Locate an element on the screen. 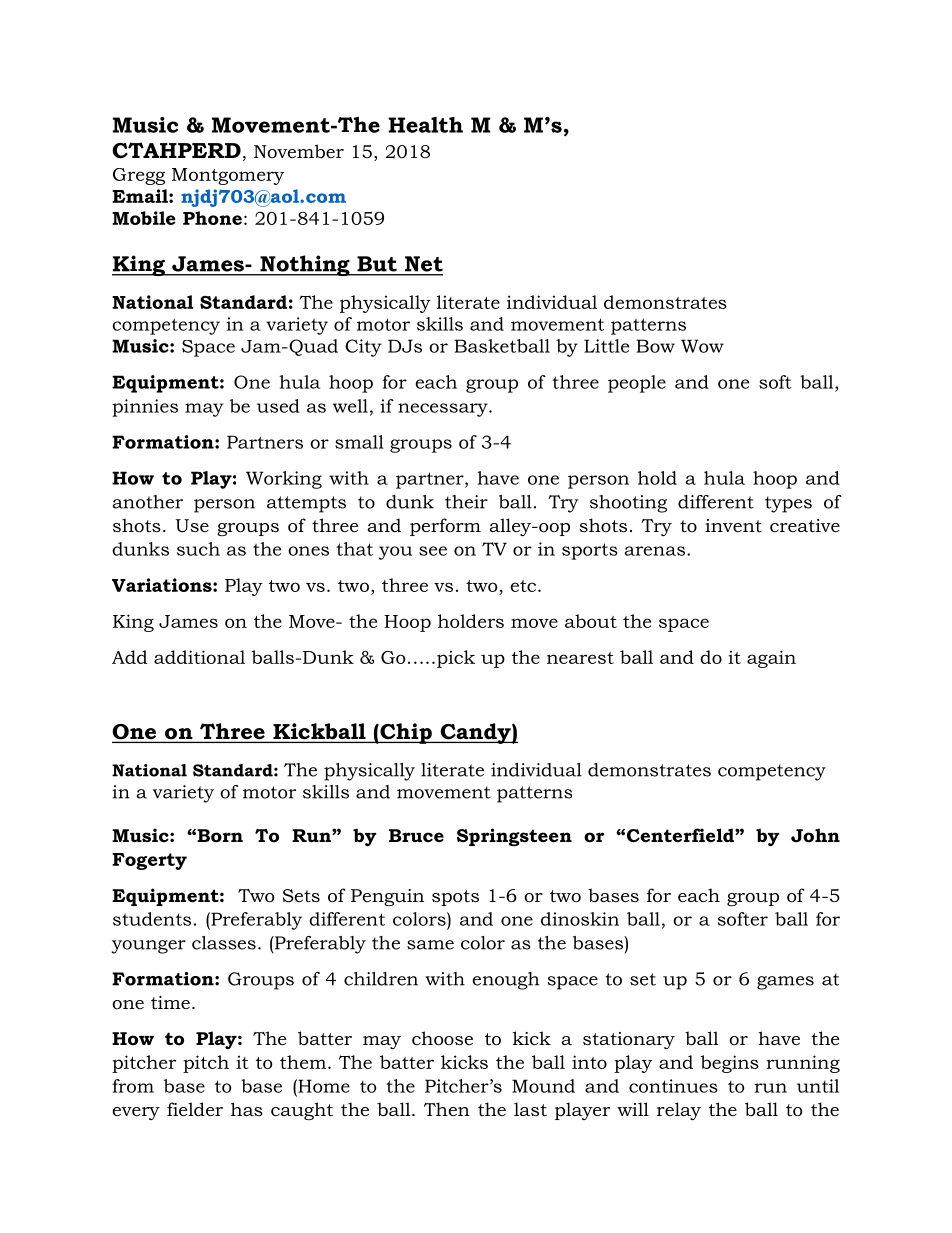 Image resolution: width=952 pixels, height=1233 pixels. Then is located at coordinates (447, 1109).
